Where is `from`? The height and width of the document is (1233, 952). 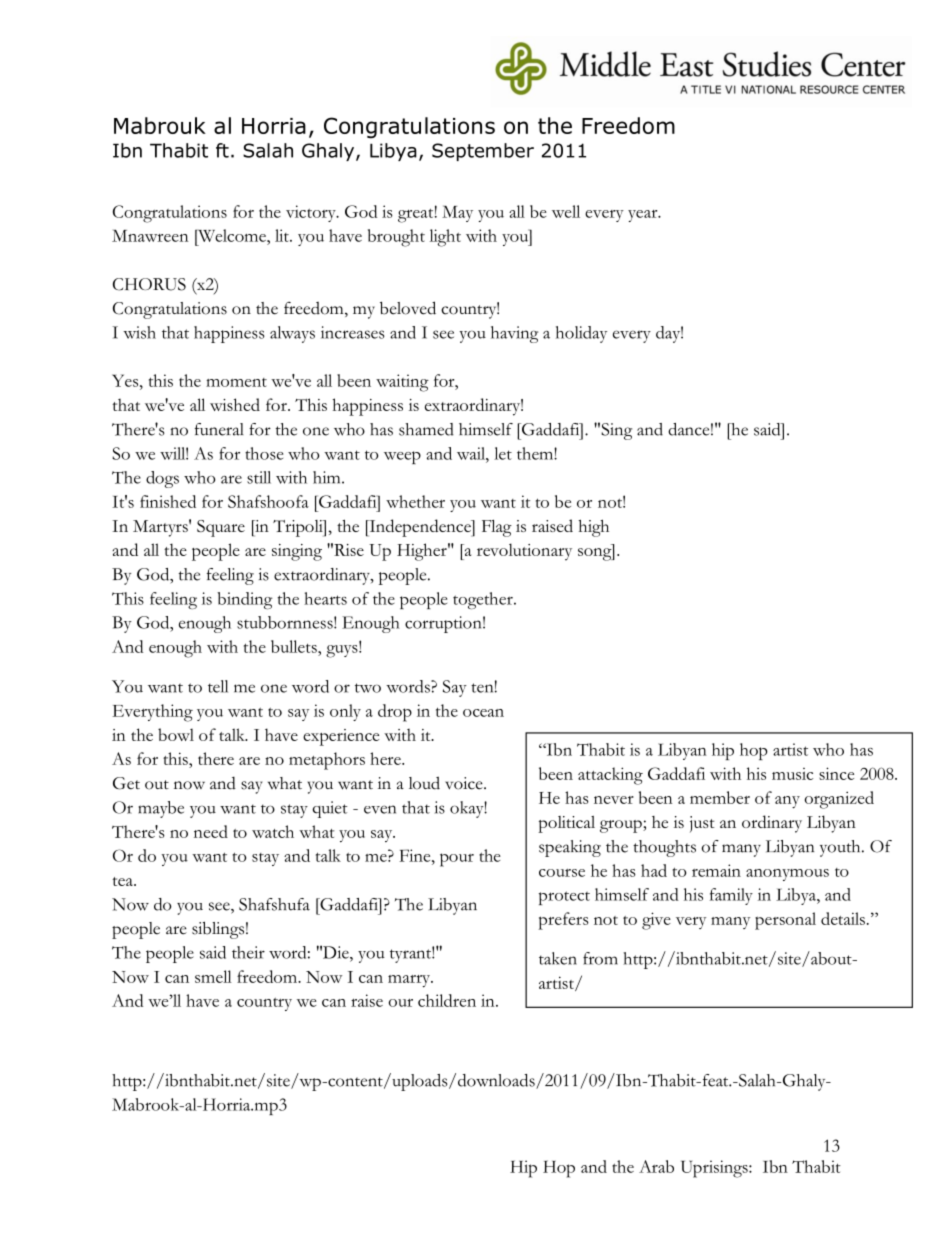 from is located at coordinates (600, 958).
